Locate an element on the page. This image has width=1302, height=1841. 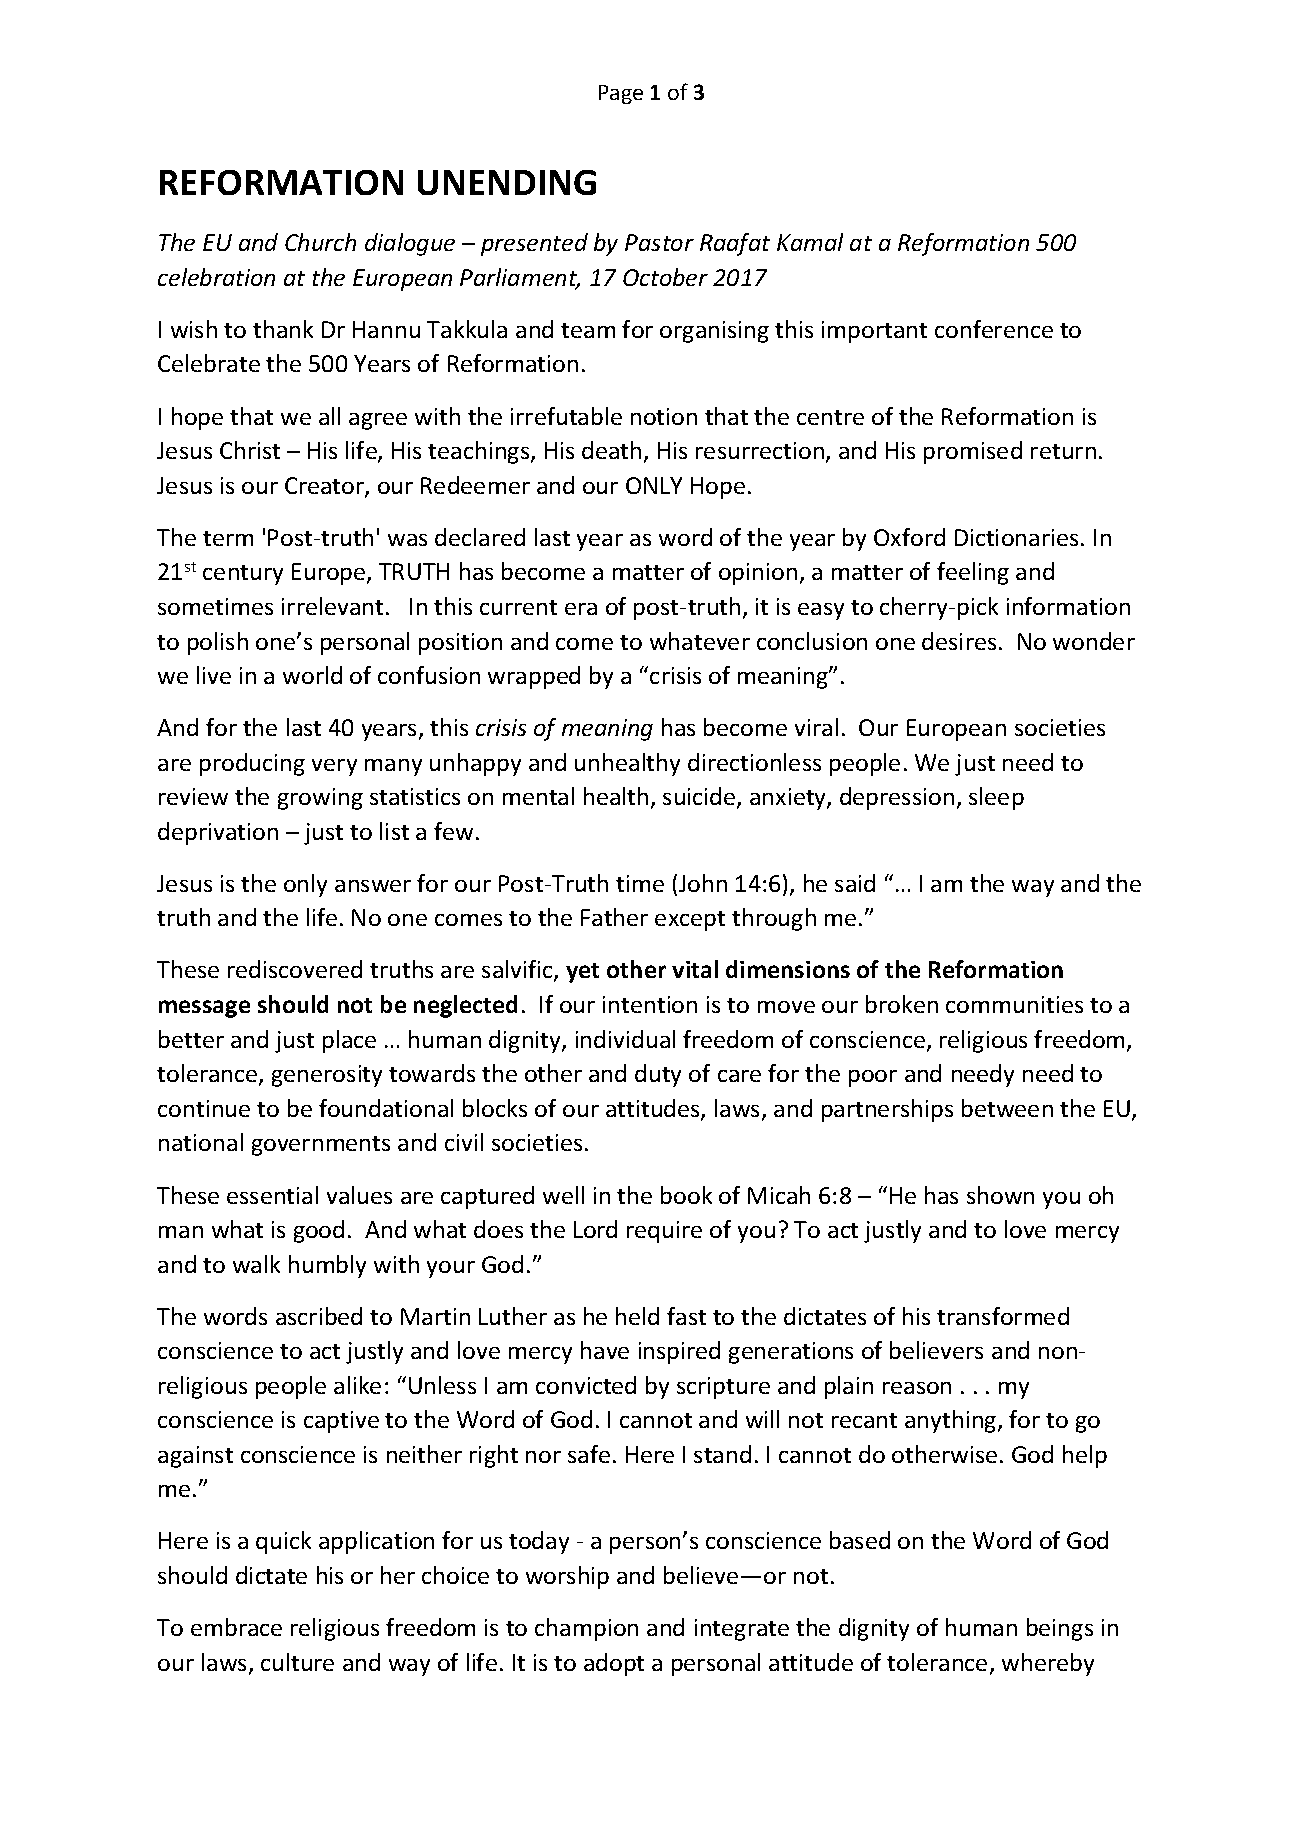
culture is located at coordinates (297, 1662).
